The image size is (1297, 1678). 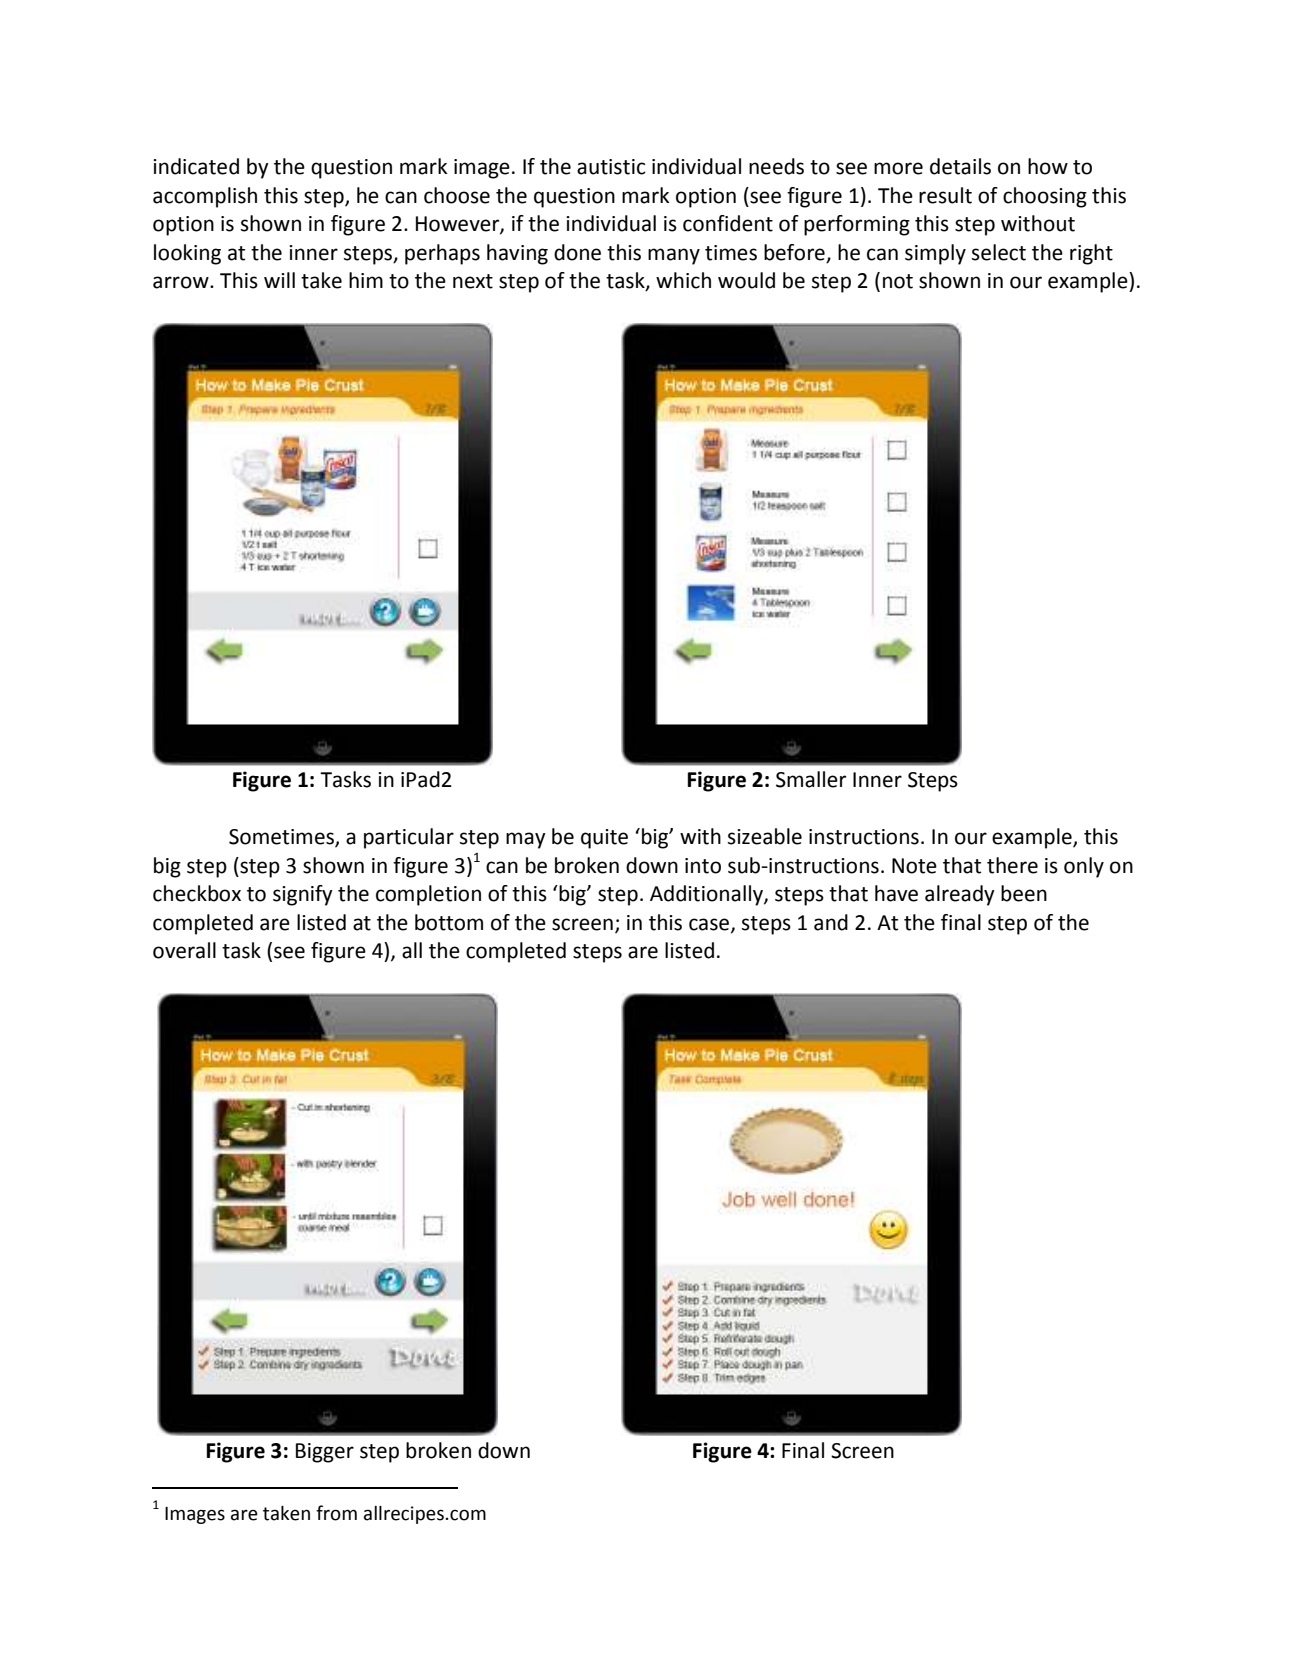 I want to click on result, so click(x=945, y=195).
